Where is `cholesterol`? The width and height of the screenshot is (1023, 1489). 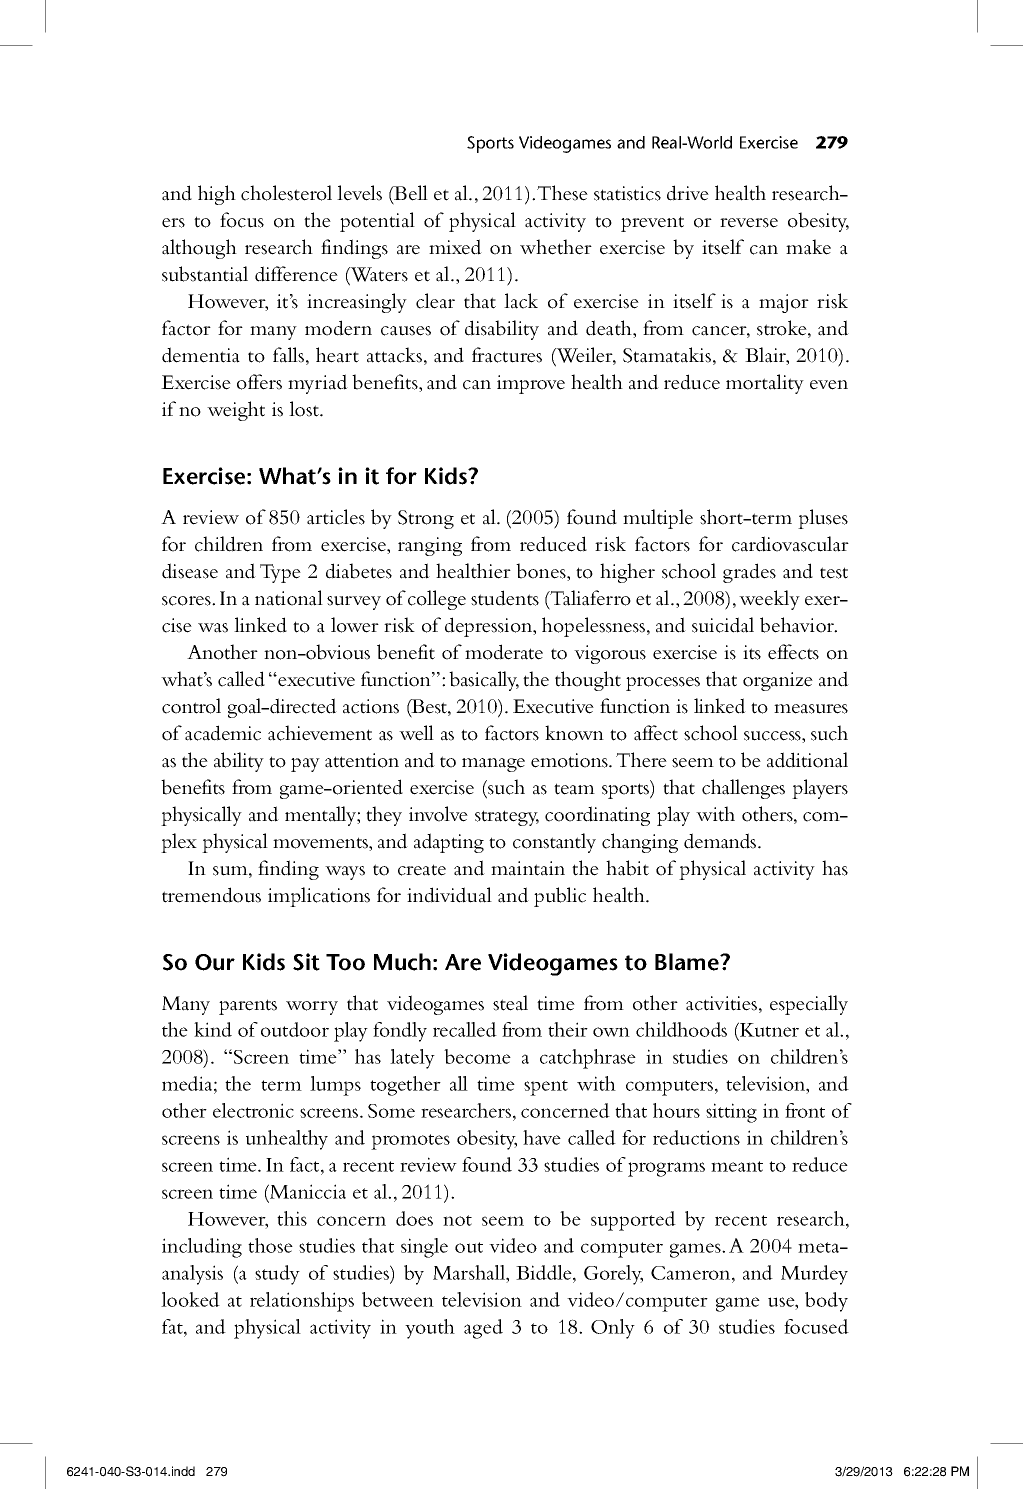
cholesterol is located at coordinates (286, 193).
